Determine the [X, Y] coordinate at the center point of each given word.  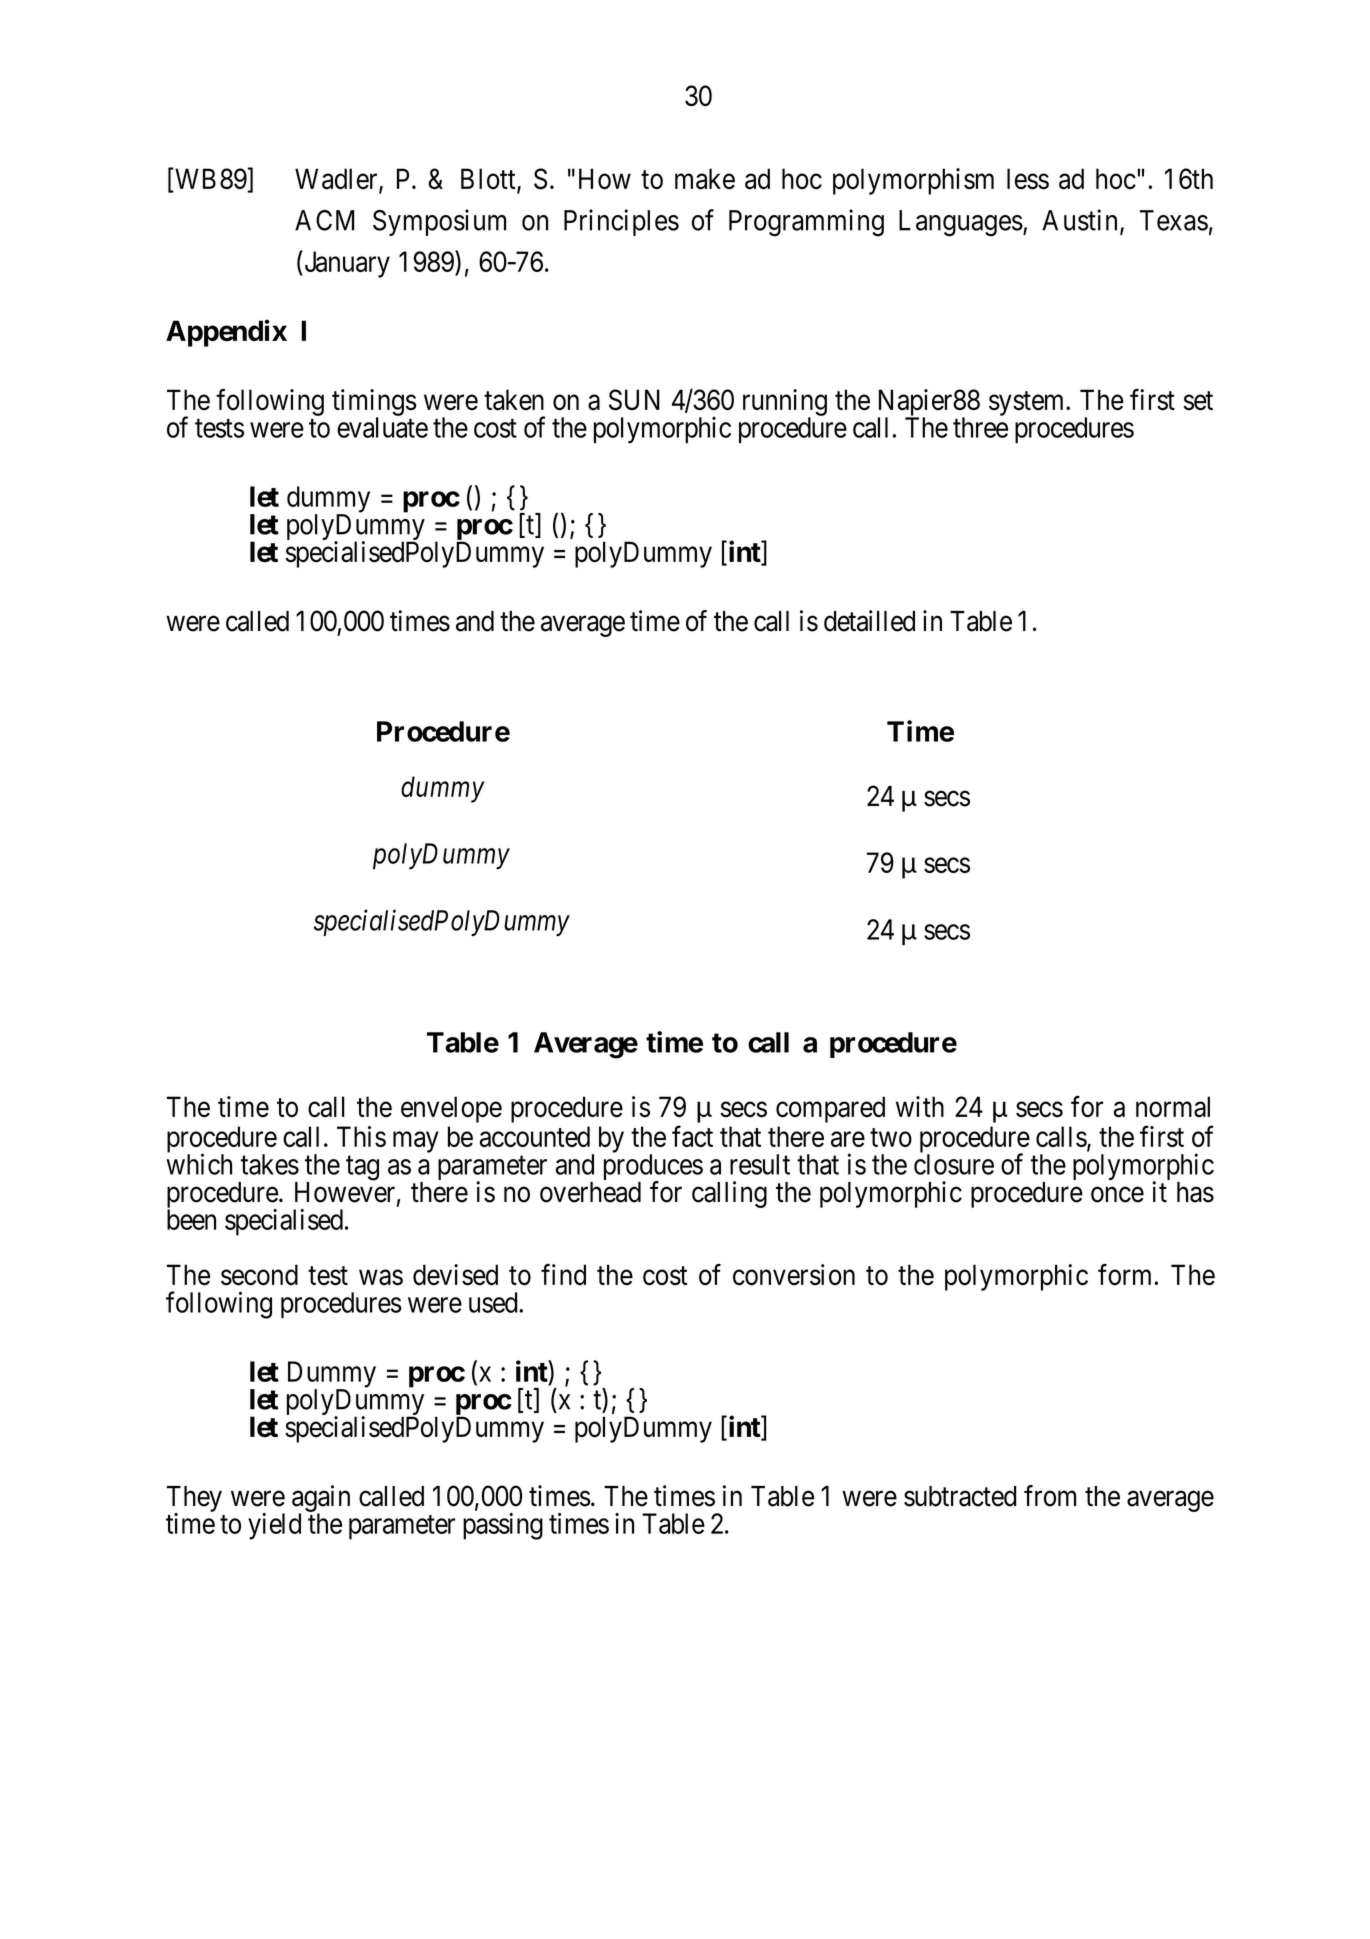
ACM [324, 220]
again [321, 1499]
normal [1173, 1107]
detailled [869, 621]
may [416, 1142]
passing [503, 1526]
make [705, 179]
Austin [1079, 220]
